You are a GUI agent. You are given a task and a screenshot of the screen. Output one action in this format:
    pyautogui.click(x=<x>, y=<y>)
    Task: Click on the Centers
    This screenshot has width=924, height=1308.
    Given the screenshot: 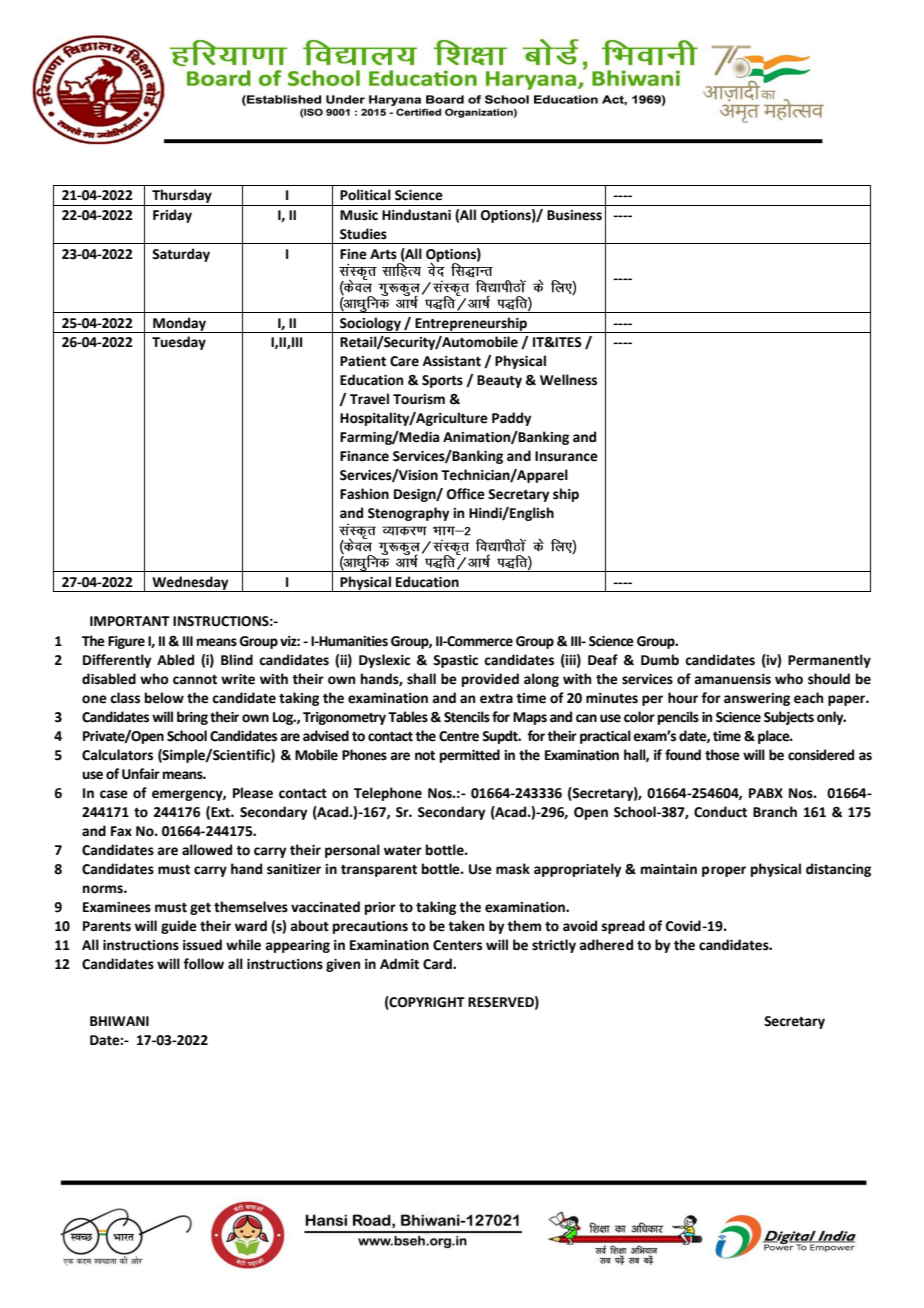 What is the action you would take?
    pyautogui.click(x=457, y=945)
